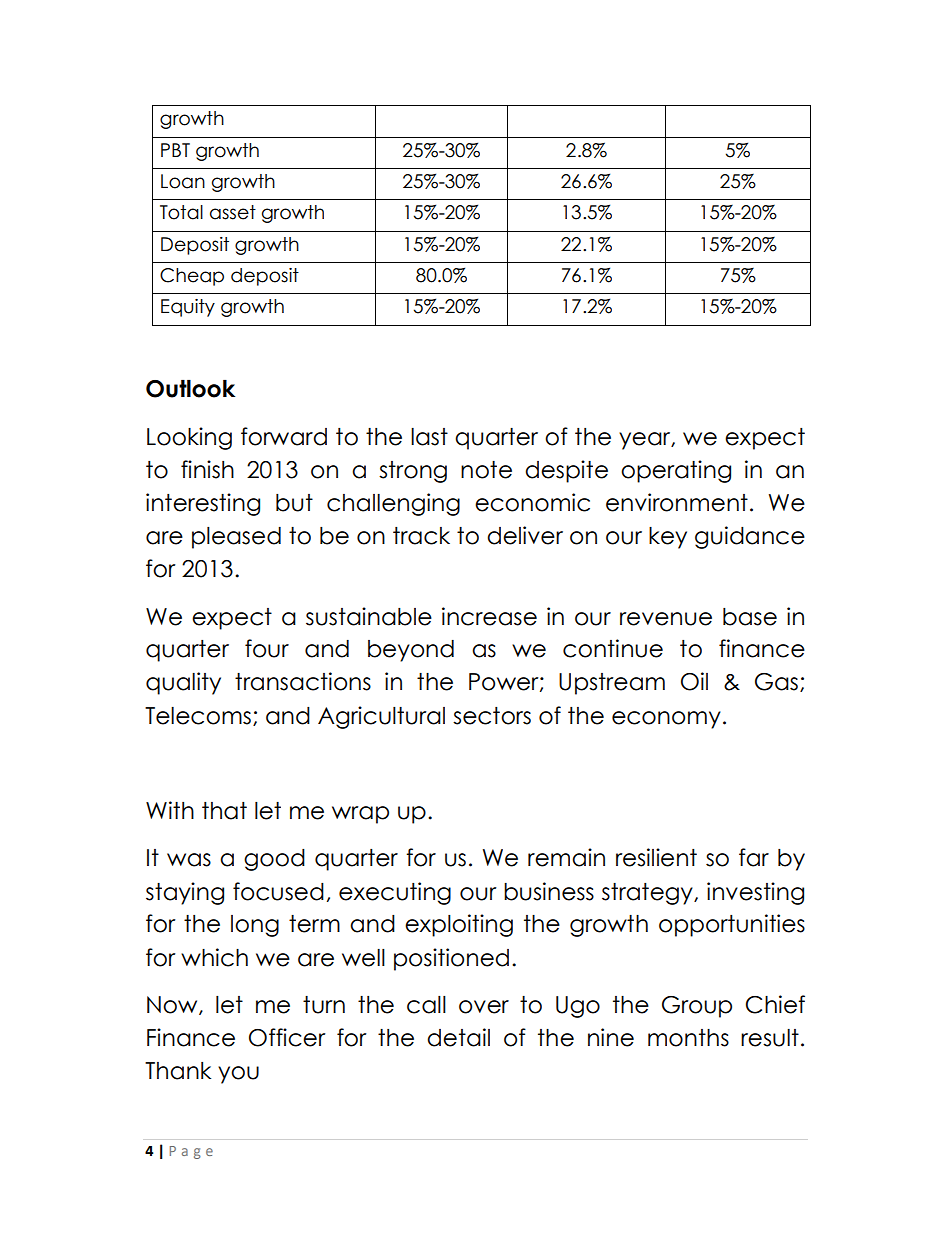 The height and width of the image is (1233, 952). Describe the element at coordinates (181, 212) in the image. I see `Total` at that location.
